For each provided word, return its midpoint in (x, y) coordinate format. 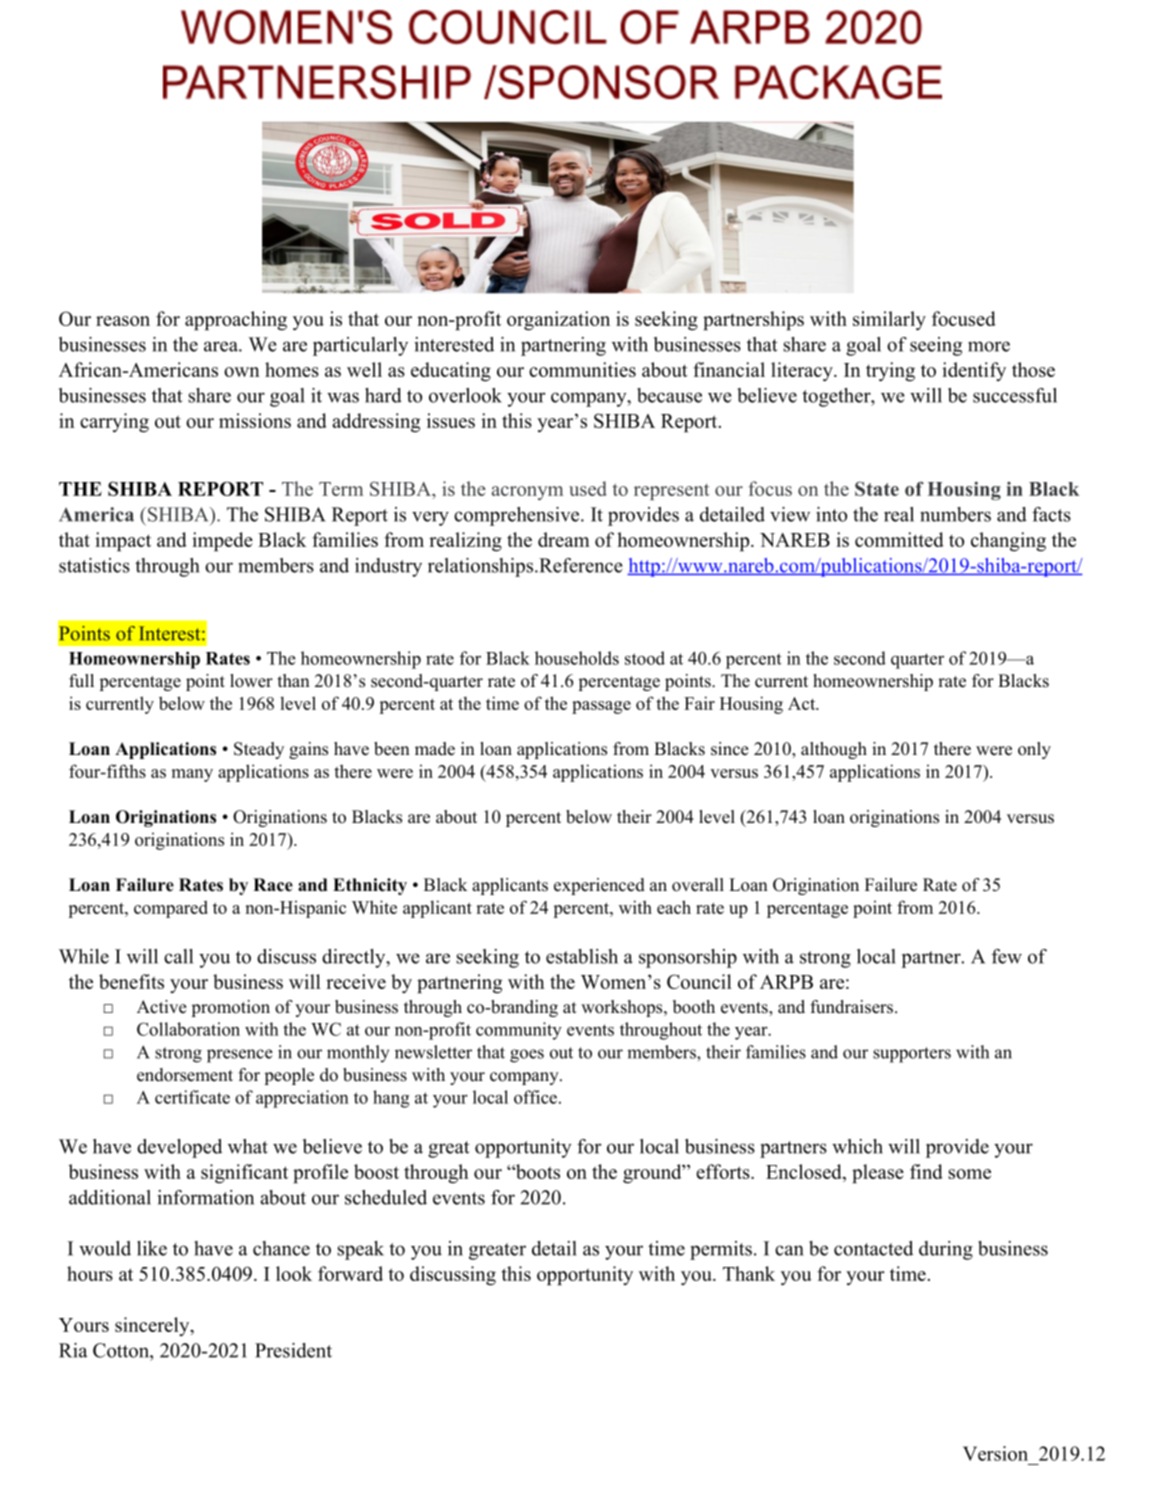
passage (601, 707)
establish (582, 956)
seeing (936, 346)
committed (899, 539)
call (178, 956)
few (1007, 956)
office (535, 1097)
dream (564, 539)
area (222, 346)
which (857, 1146)
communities (582, 369)
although (834, 750)
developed (179, 1148)
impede (222, 541)
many (192, 775)
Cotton (122, 1350)
